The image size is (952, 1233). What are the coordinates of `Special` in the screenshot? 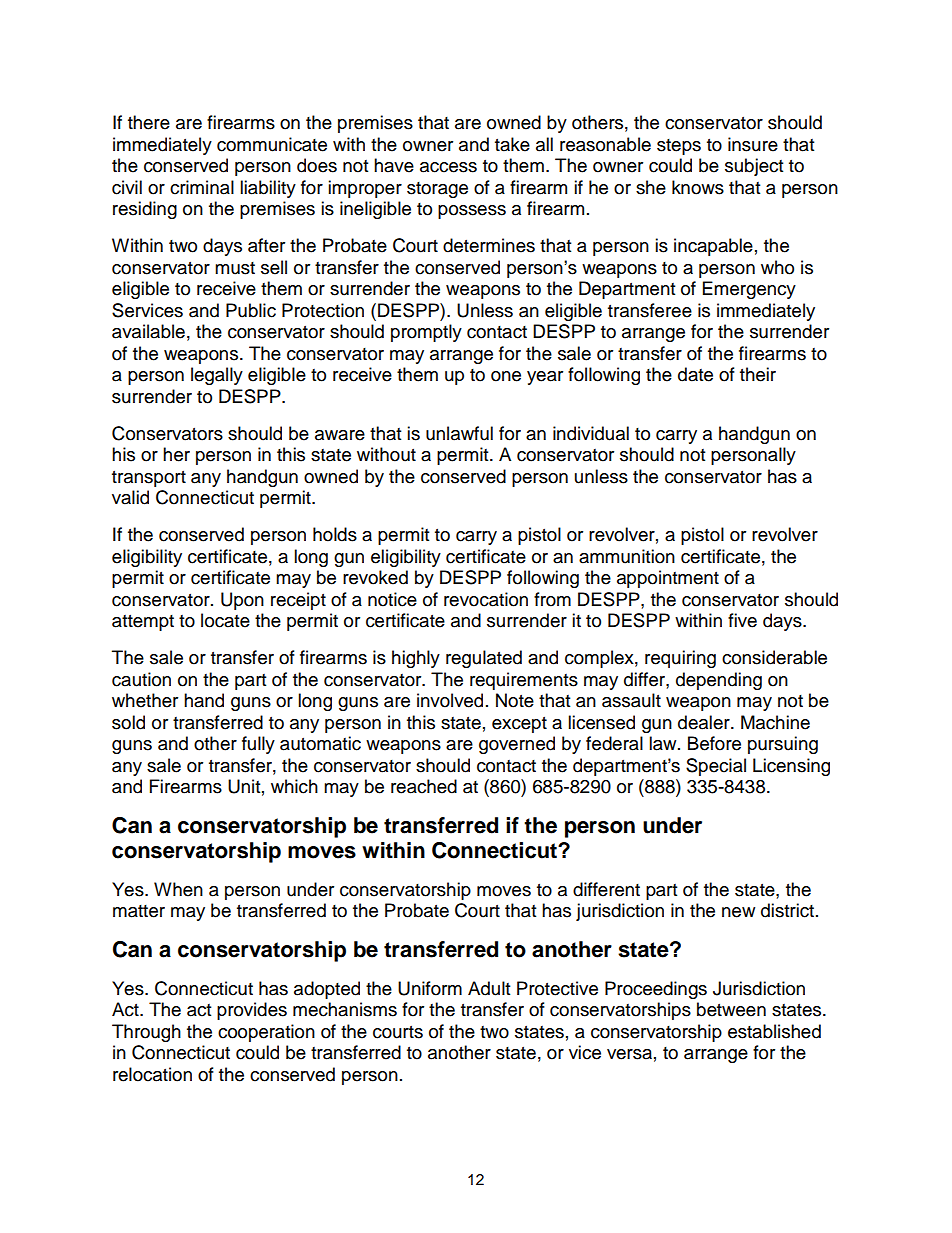 It's located at (716, 767).
